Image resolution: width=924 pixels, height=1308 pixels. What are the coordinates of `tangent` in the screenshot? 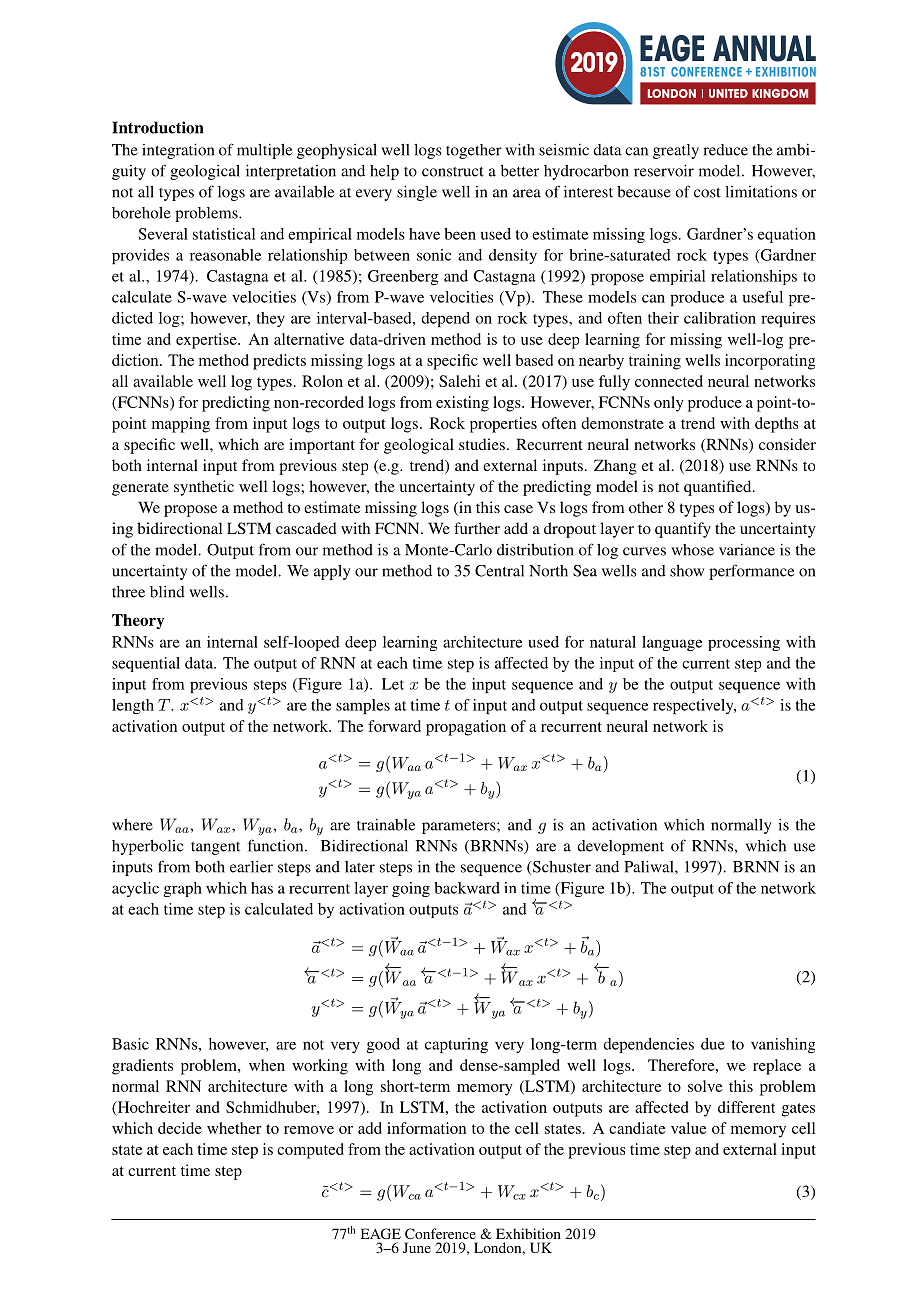 It's located at (215, 848).
